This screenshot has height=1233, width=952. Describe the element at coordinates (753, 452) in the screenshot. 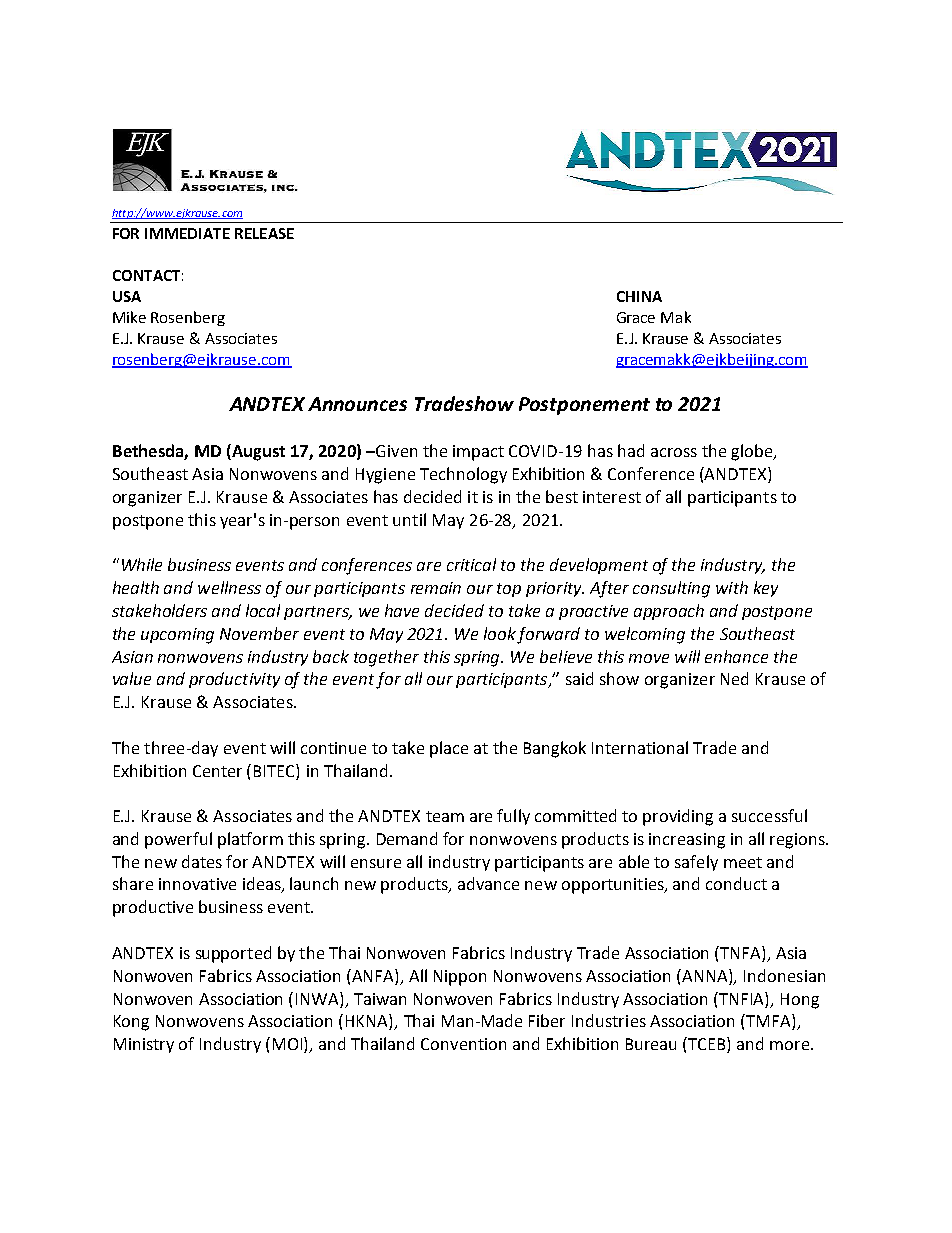

I see `globe` at that location.
